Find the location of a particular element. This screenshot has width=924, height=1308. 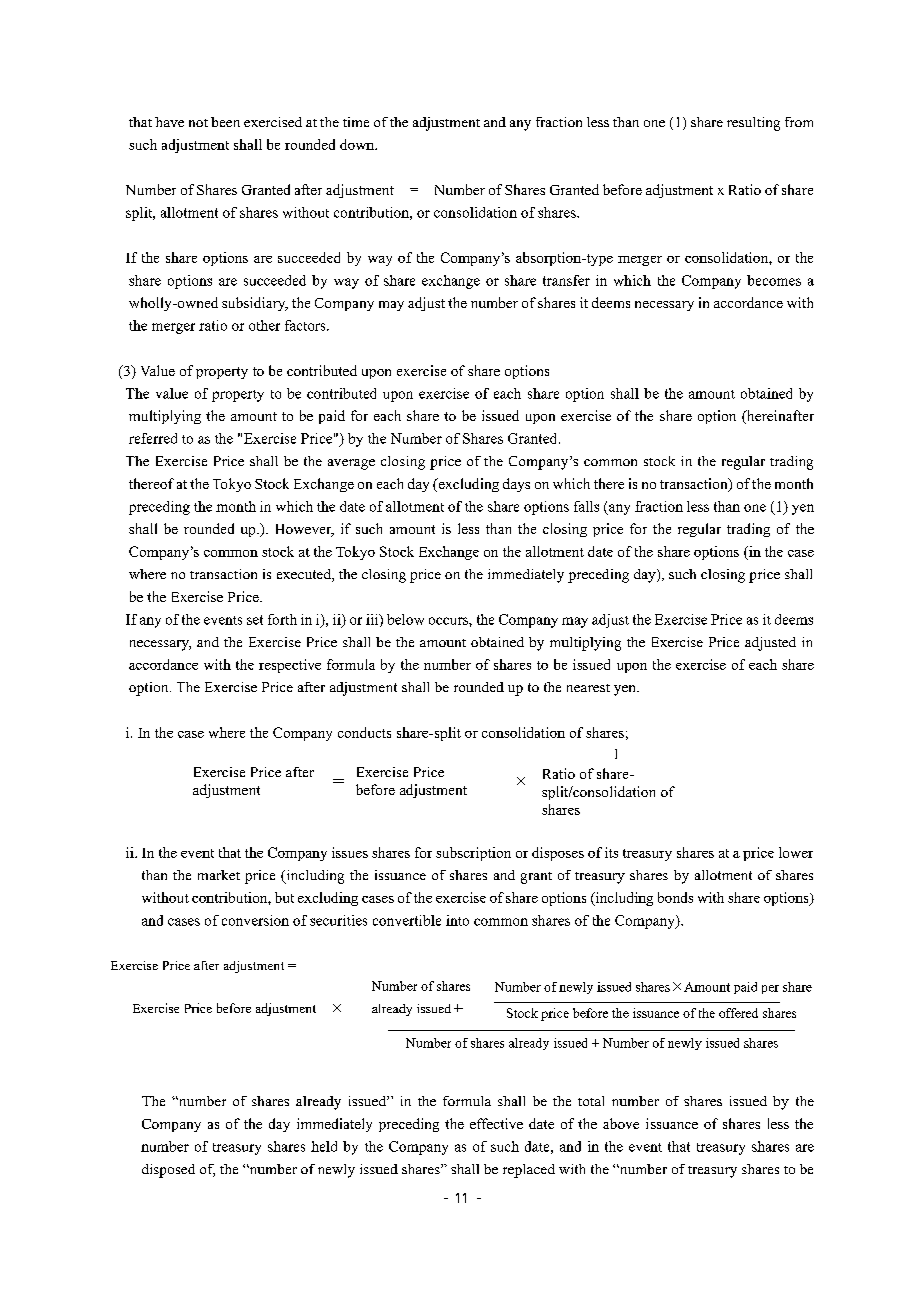

nearest is located at coordinates (588, 688).
